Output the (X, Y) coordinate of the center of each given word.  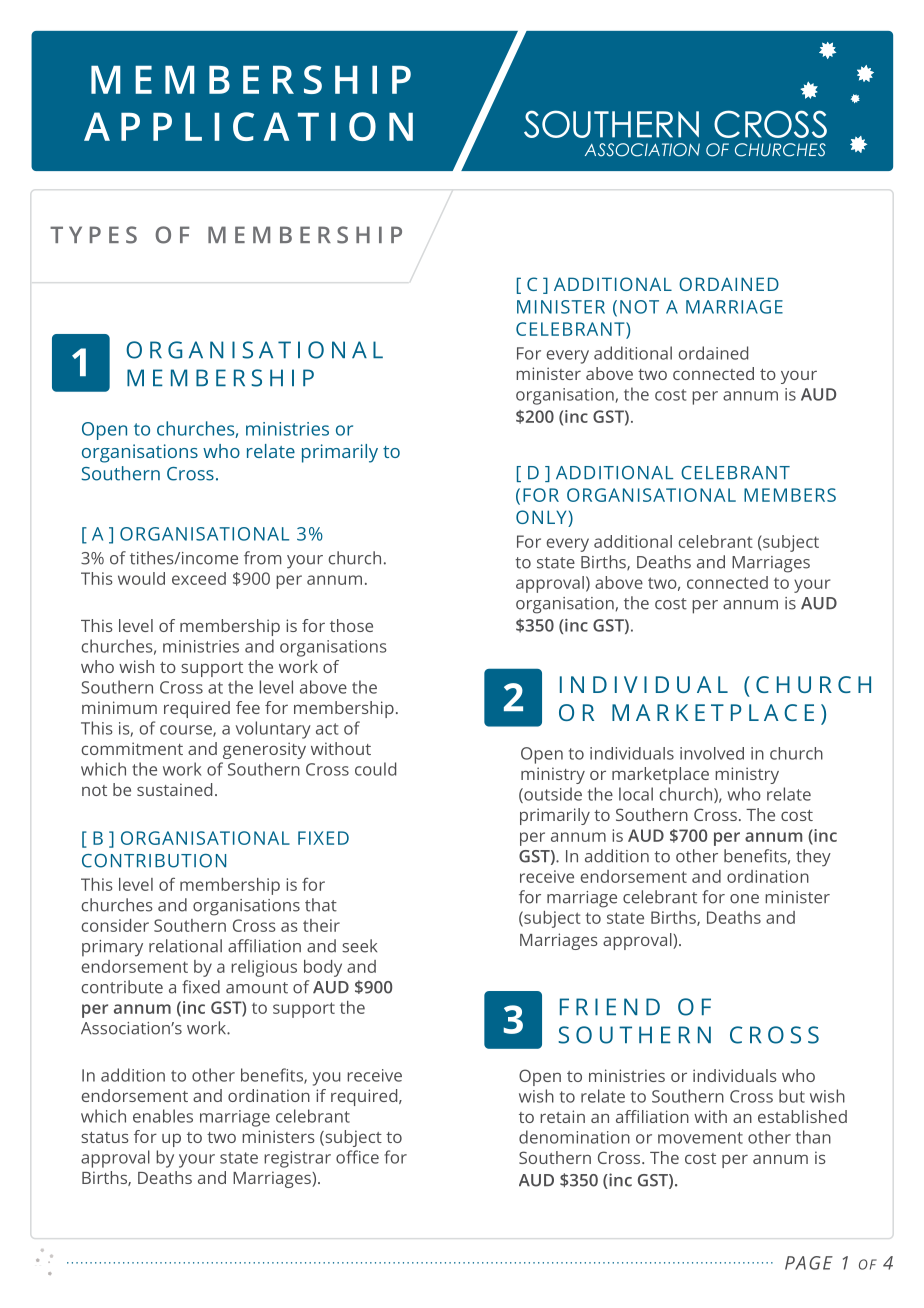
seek (359, 946)
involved (712, 753)
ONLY (542, 518)
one (744, 899)
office (357, 1157)
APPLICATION (248, 126)
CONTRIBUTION (154, 861)
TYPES (93, 235)
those (351, 625)
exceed (199, 578)
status (105, 1137)
